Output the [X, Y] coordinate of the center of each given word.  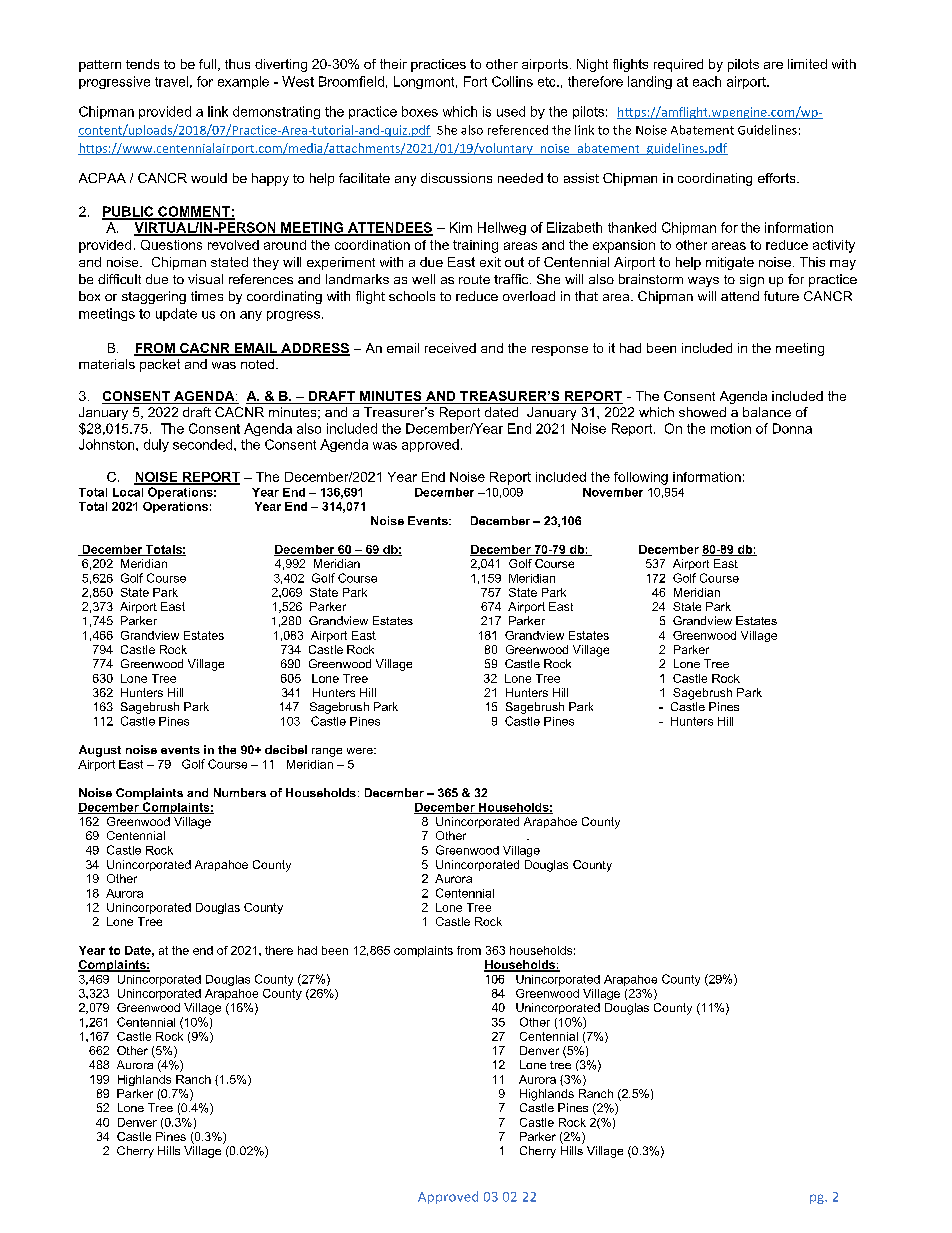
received [450, 348]
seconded [204, 444]
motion [731, 428]
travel [171, 81]
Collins [512, 81]
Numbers [240, 792]
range [327, 752]
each [707, 81]
